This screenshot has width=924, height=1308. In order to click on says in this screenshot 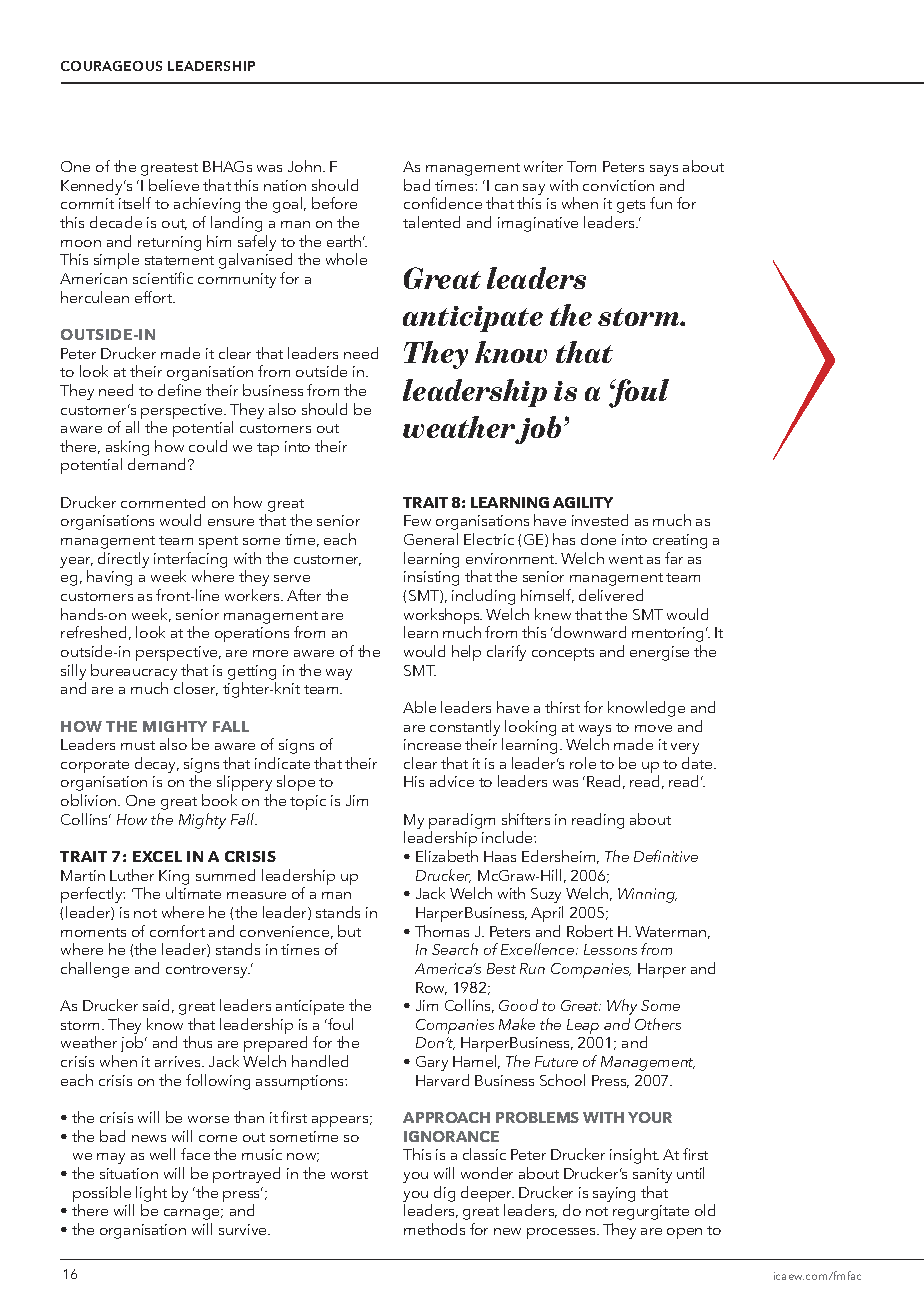, I will do `click(664, 170)`.
